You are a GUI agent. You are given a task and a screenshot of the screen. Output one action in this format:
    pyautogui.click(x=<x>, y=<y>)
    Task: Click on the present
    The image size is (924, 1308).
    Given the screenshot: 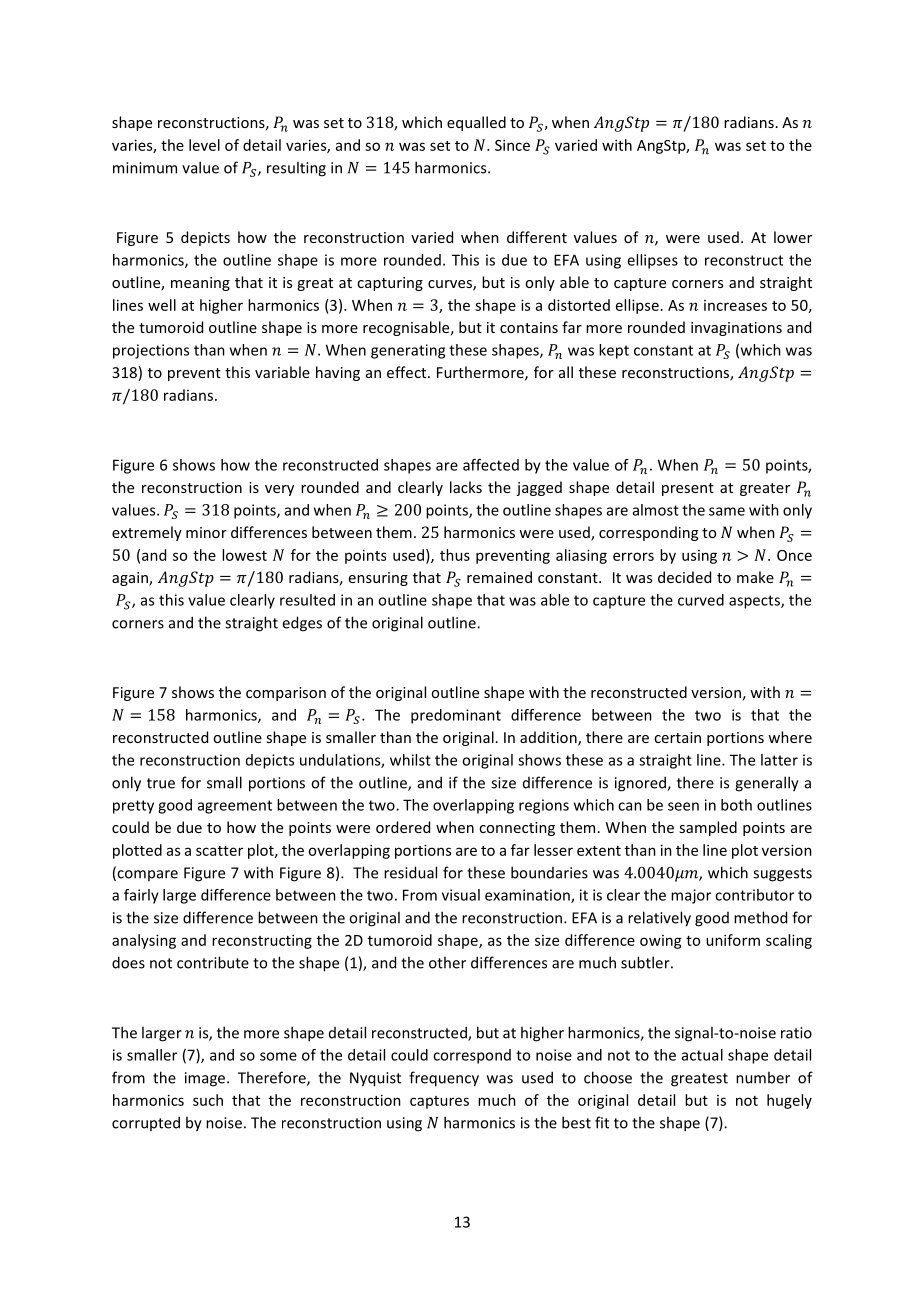 What is the action you would take?
    pyautogui.click(x=688, y=489)
